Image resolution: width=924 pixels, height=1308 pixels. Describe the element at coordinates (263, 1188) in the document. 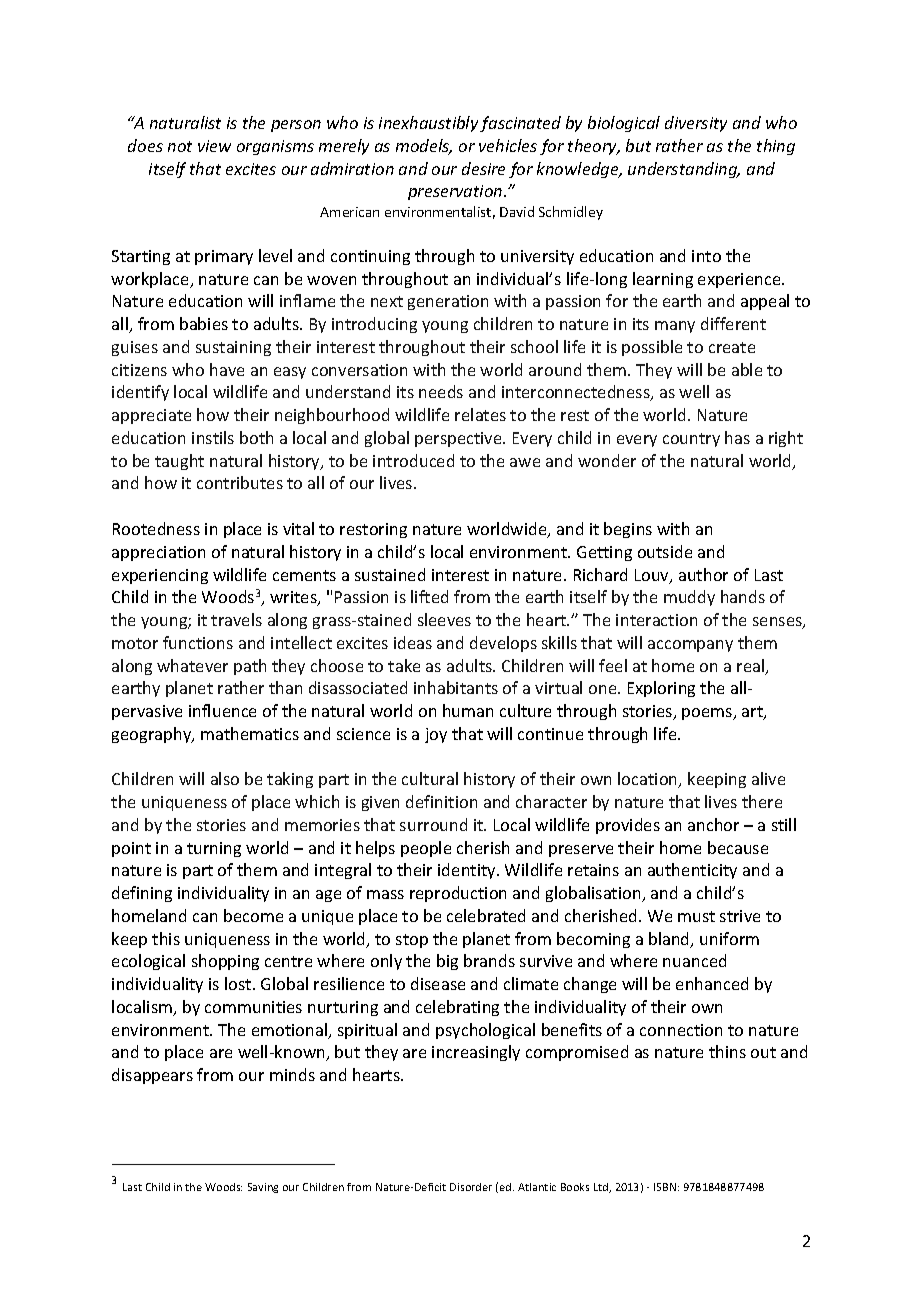

I see `Saving` at that location.
